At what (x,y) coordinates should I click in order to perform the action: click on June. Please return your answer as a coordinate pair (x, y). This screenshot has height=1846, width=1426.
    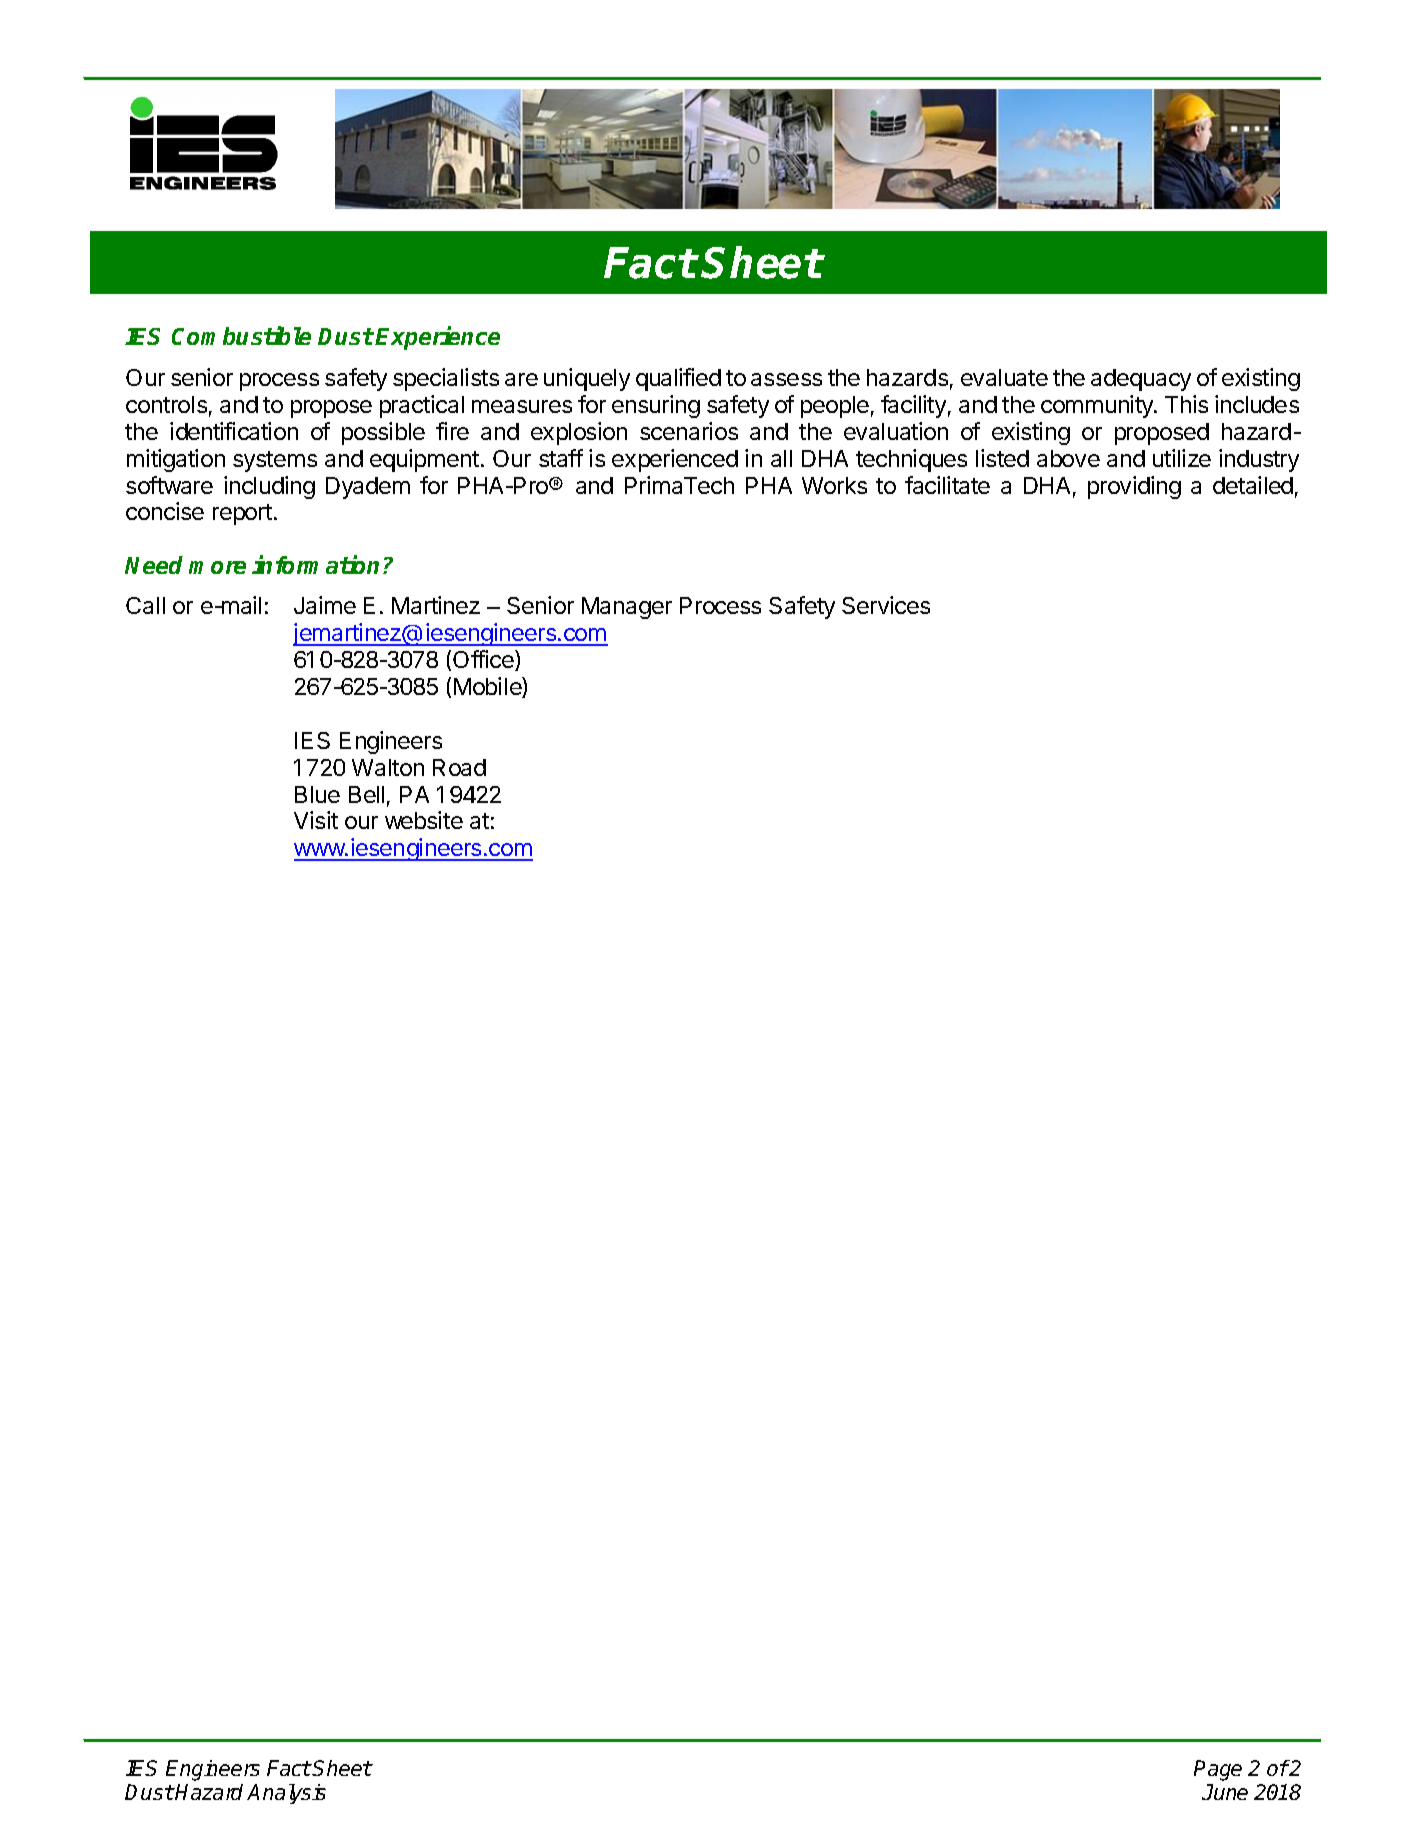
    Looking at the image, I should click on (1225, 1792).
